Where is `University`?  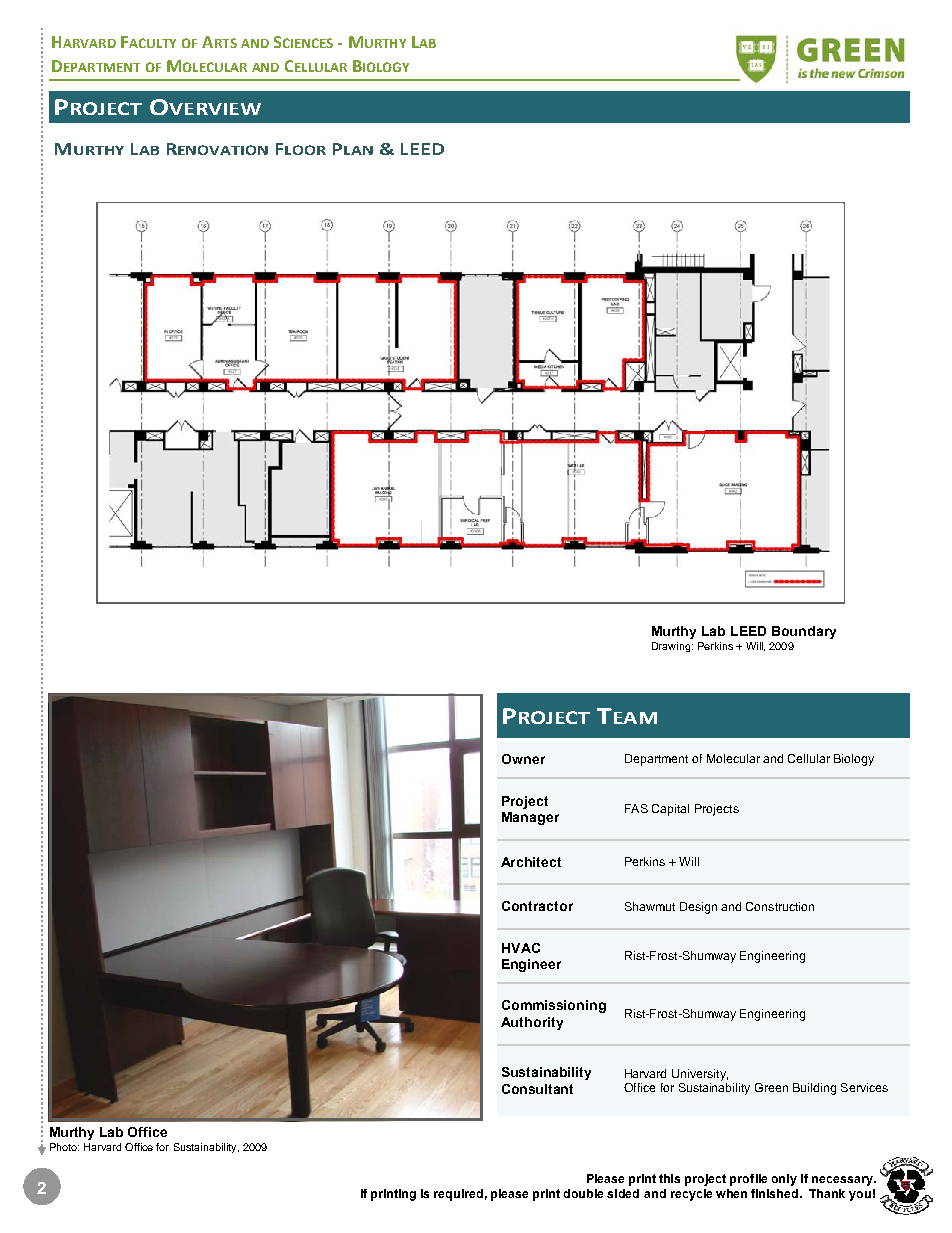 University is located at coordinates (700, 1075).
